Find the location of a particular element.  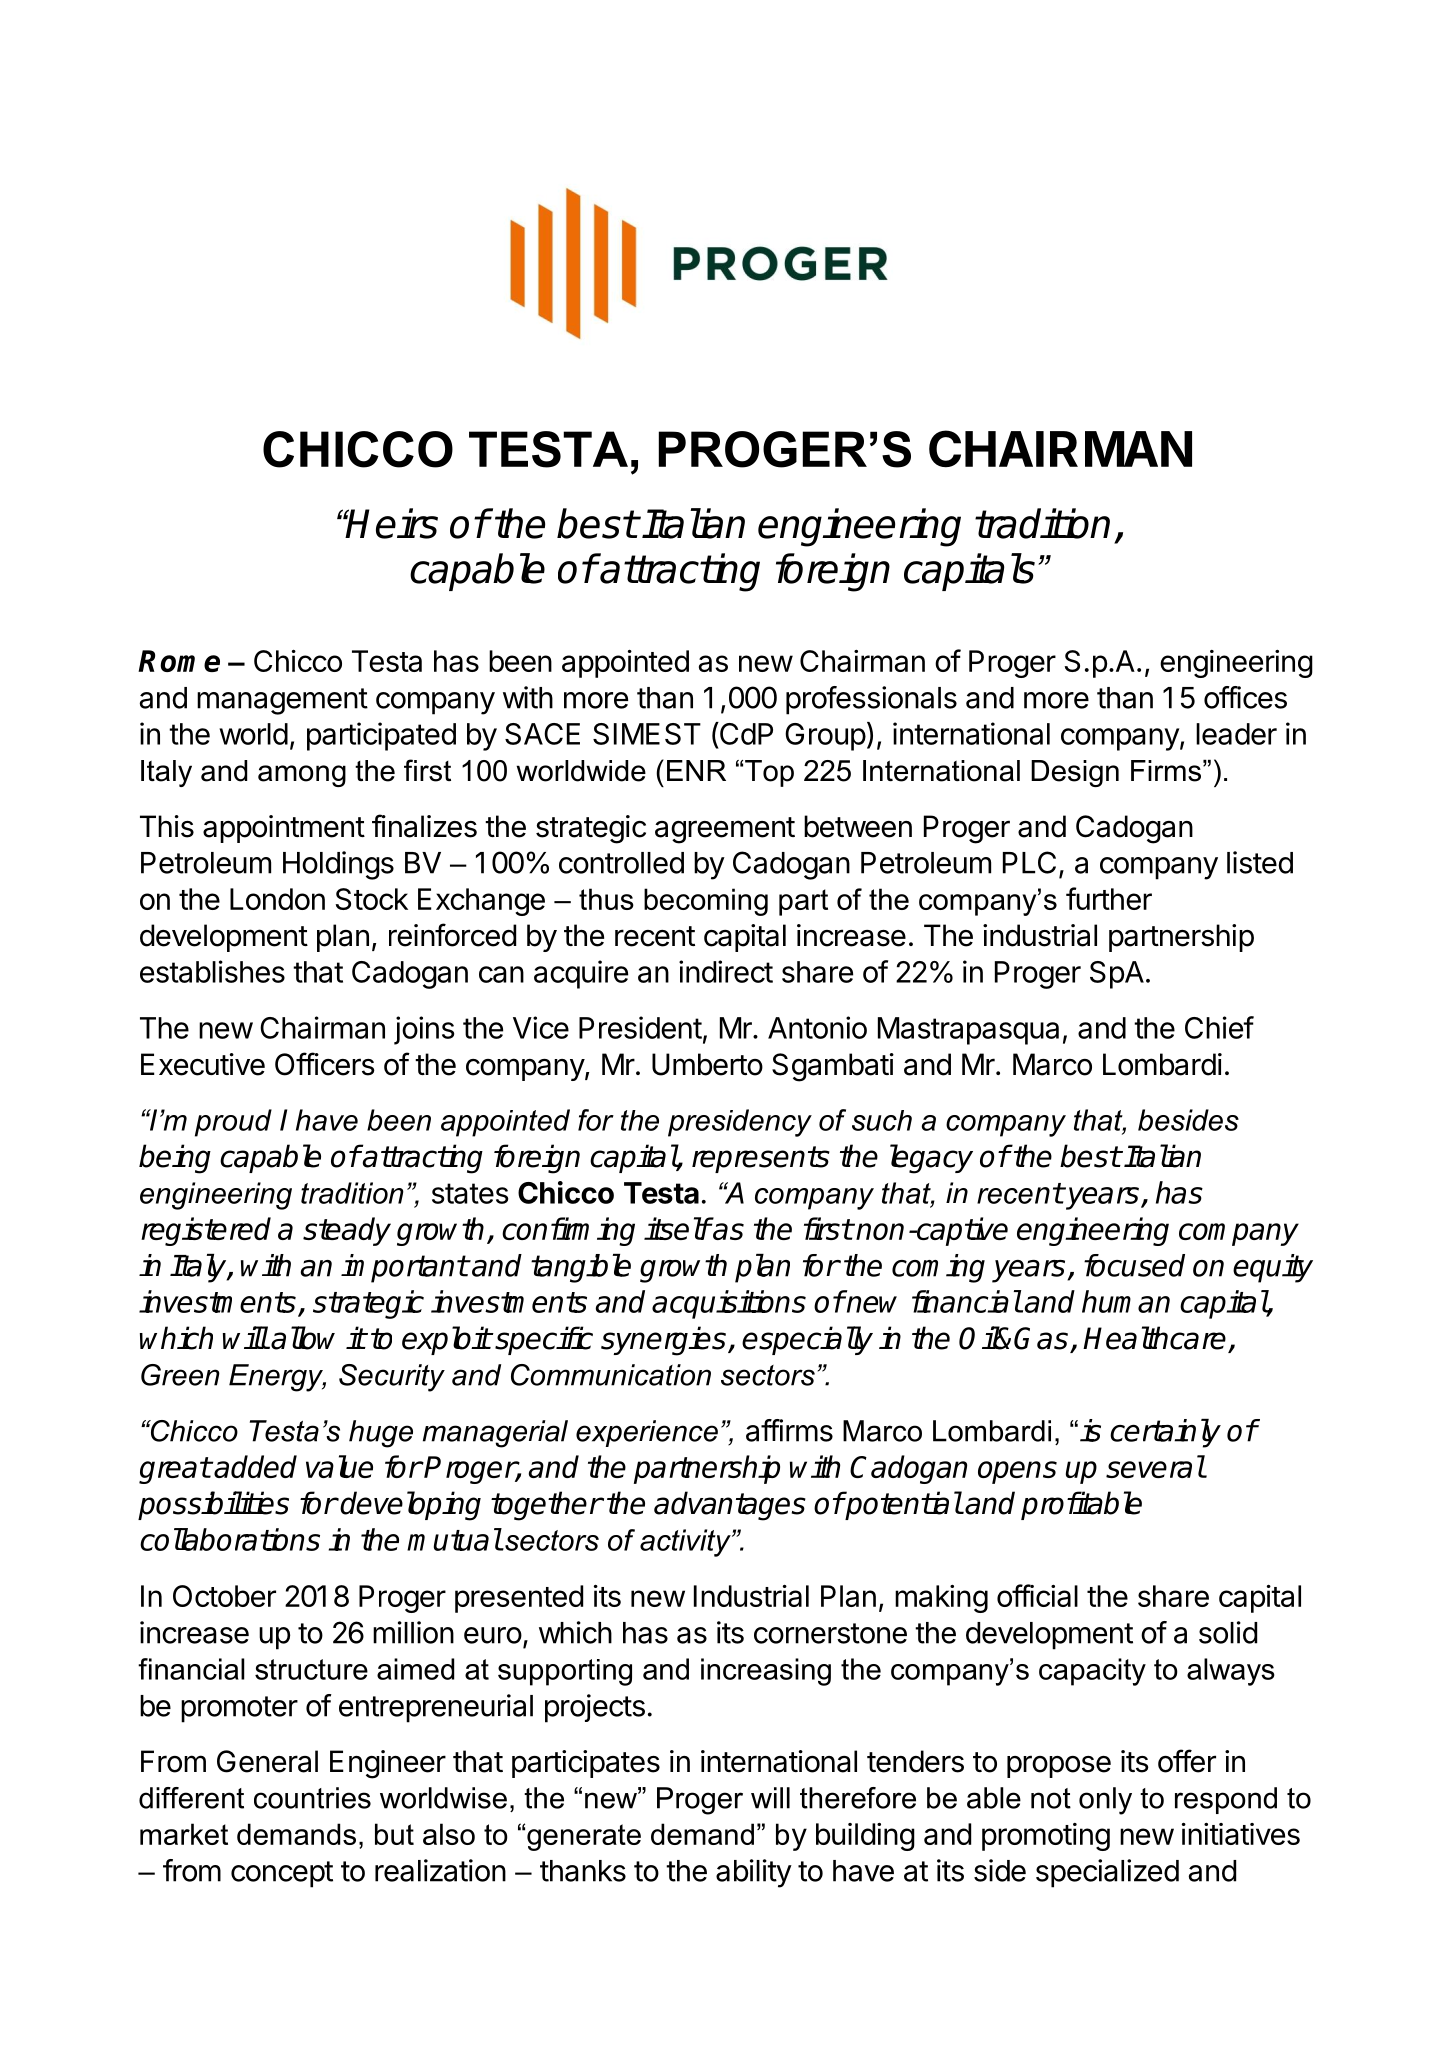

concept is located at coordinates (282, 1874).
